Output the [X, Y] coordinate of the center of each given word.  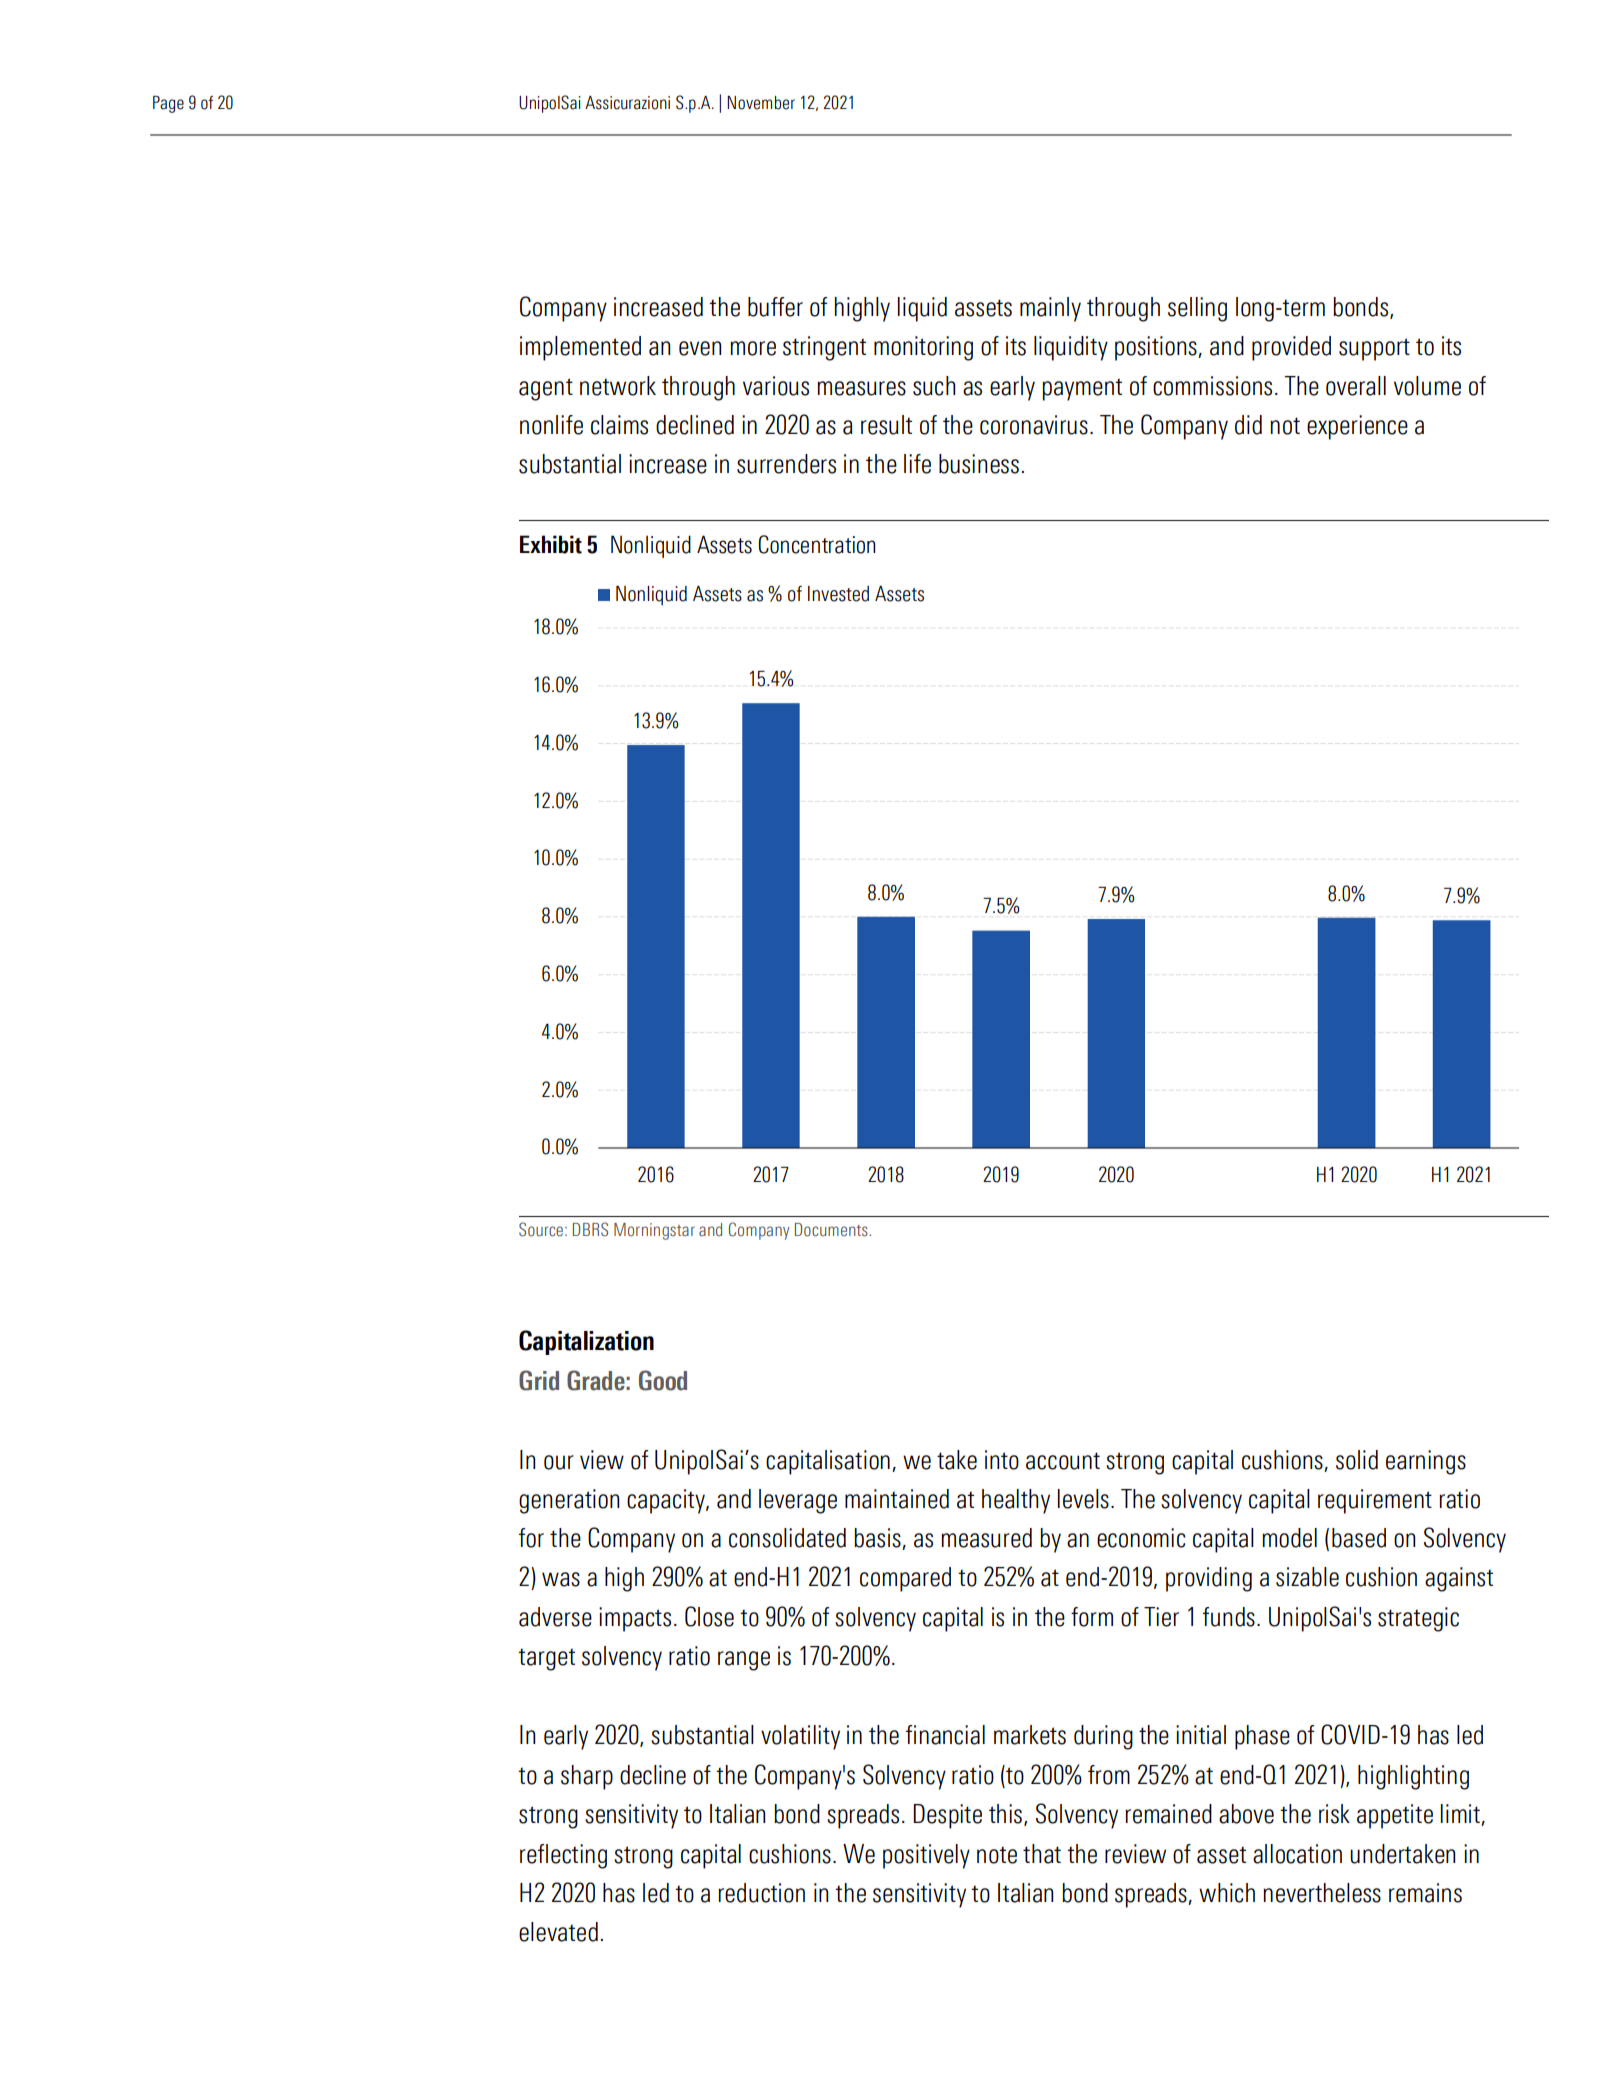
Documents [832, 1230]
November [761, 103]
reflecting [563, 1856]
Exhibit [551, 544]
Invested [838, 594]
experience [1357, 427]
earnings [1426, 1462]
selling [1197, 309]
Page [168, 104]
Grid [539, 1380]
